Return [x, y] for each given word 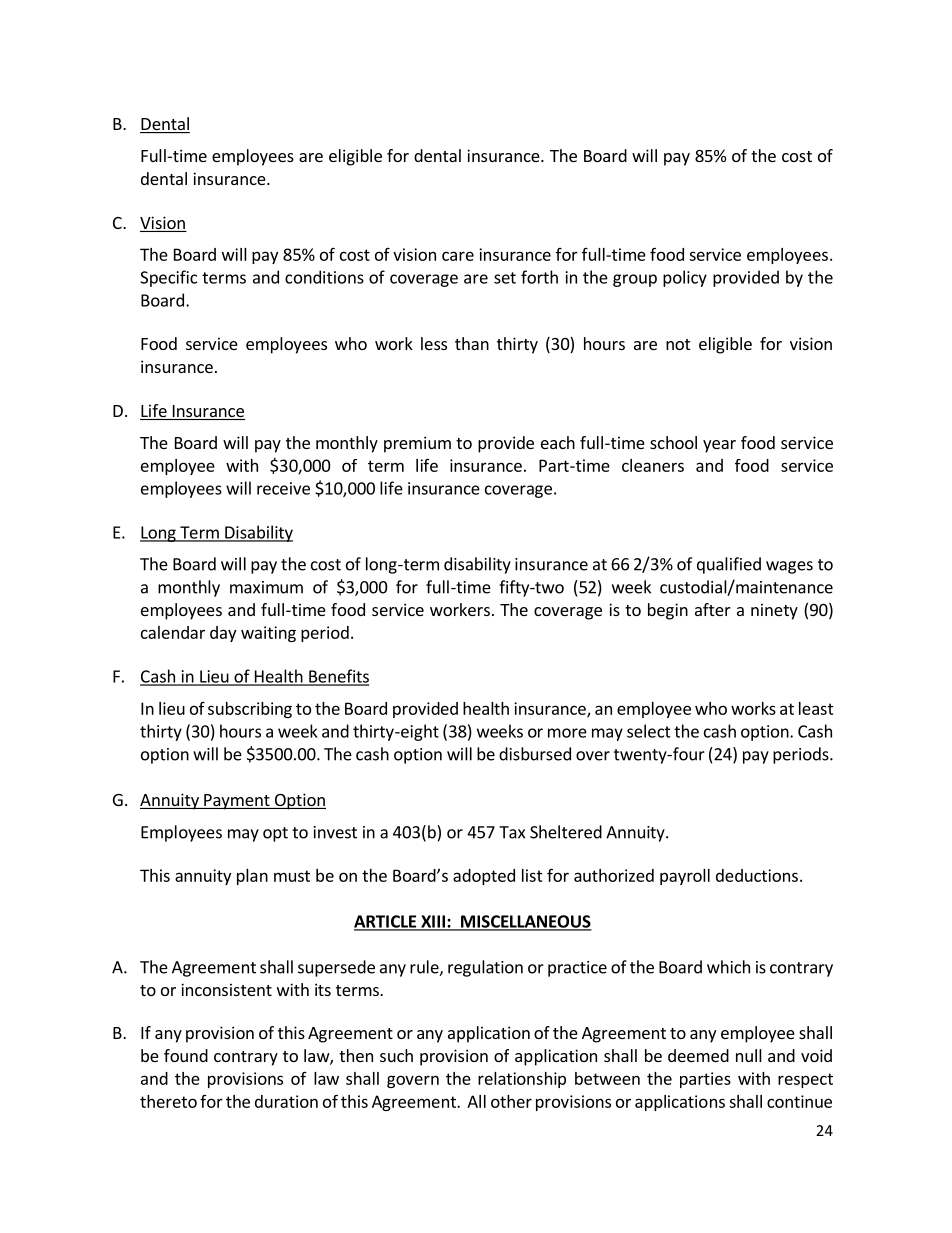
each [558, 442]
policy [685, 278]
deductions [757, 875]
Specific [168, 278]
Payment [237, 802]
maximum [266, 587]
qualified [729, 565]
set [505, 278]
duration [286, 1101]
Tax [512, 832]
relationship [522, 1080]
